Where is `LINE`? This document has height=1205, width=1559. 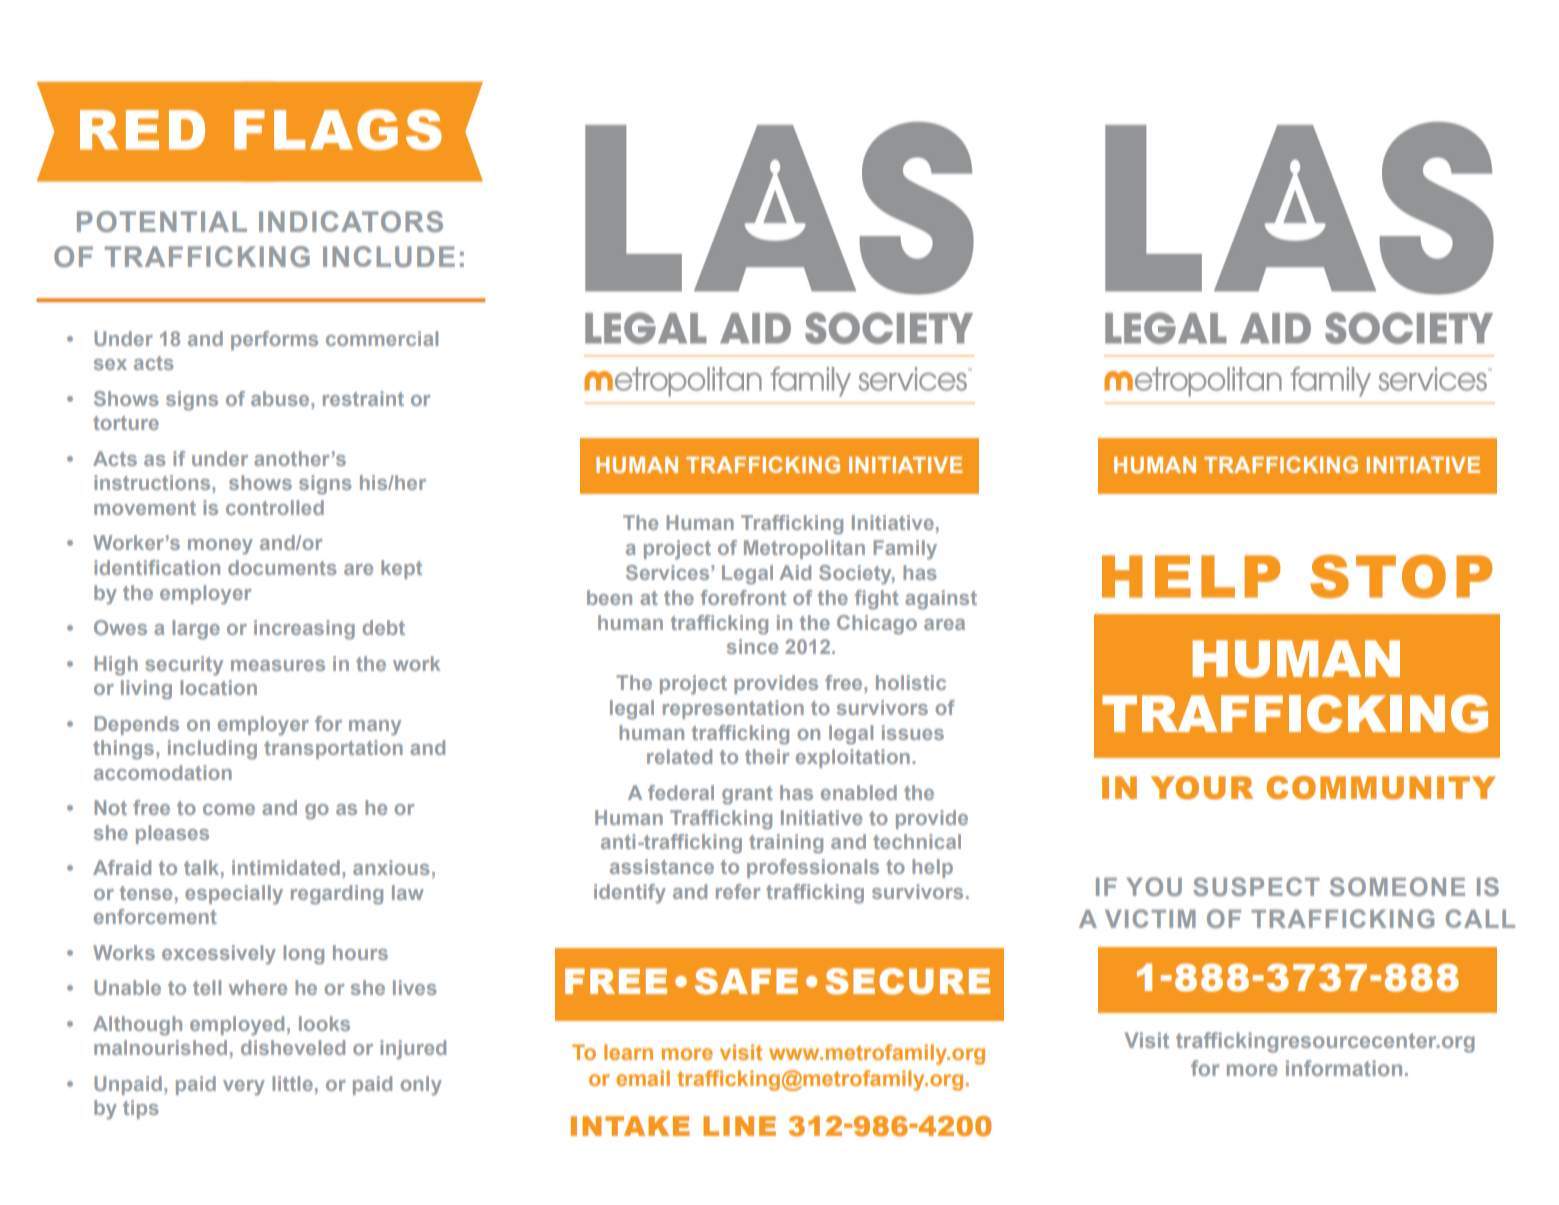
LINE is located at coordinates (739, 1126).
